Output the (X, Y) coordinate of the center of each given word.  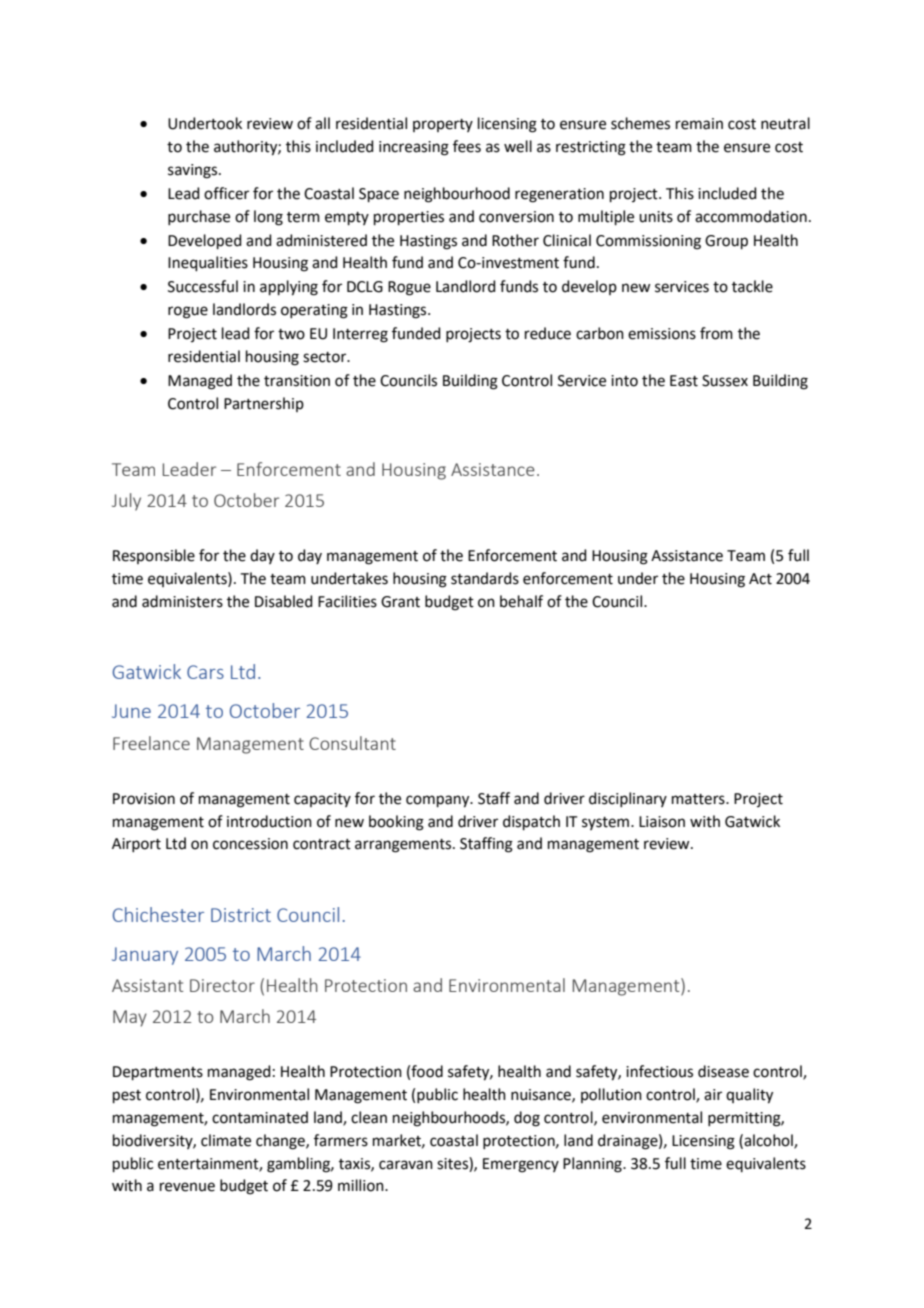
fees (467, 146)
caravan (406, 1165)
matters (699, 799)
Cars (205, 672)
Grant (400, 602)
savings (194, 171)
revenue (187, 1187)
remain (699, 124)
